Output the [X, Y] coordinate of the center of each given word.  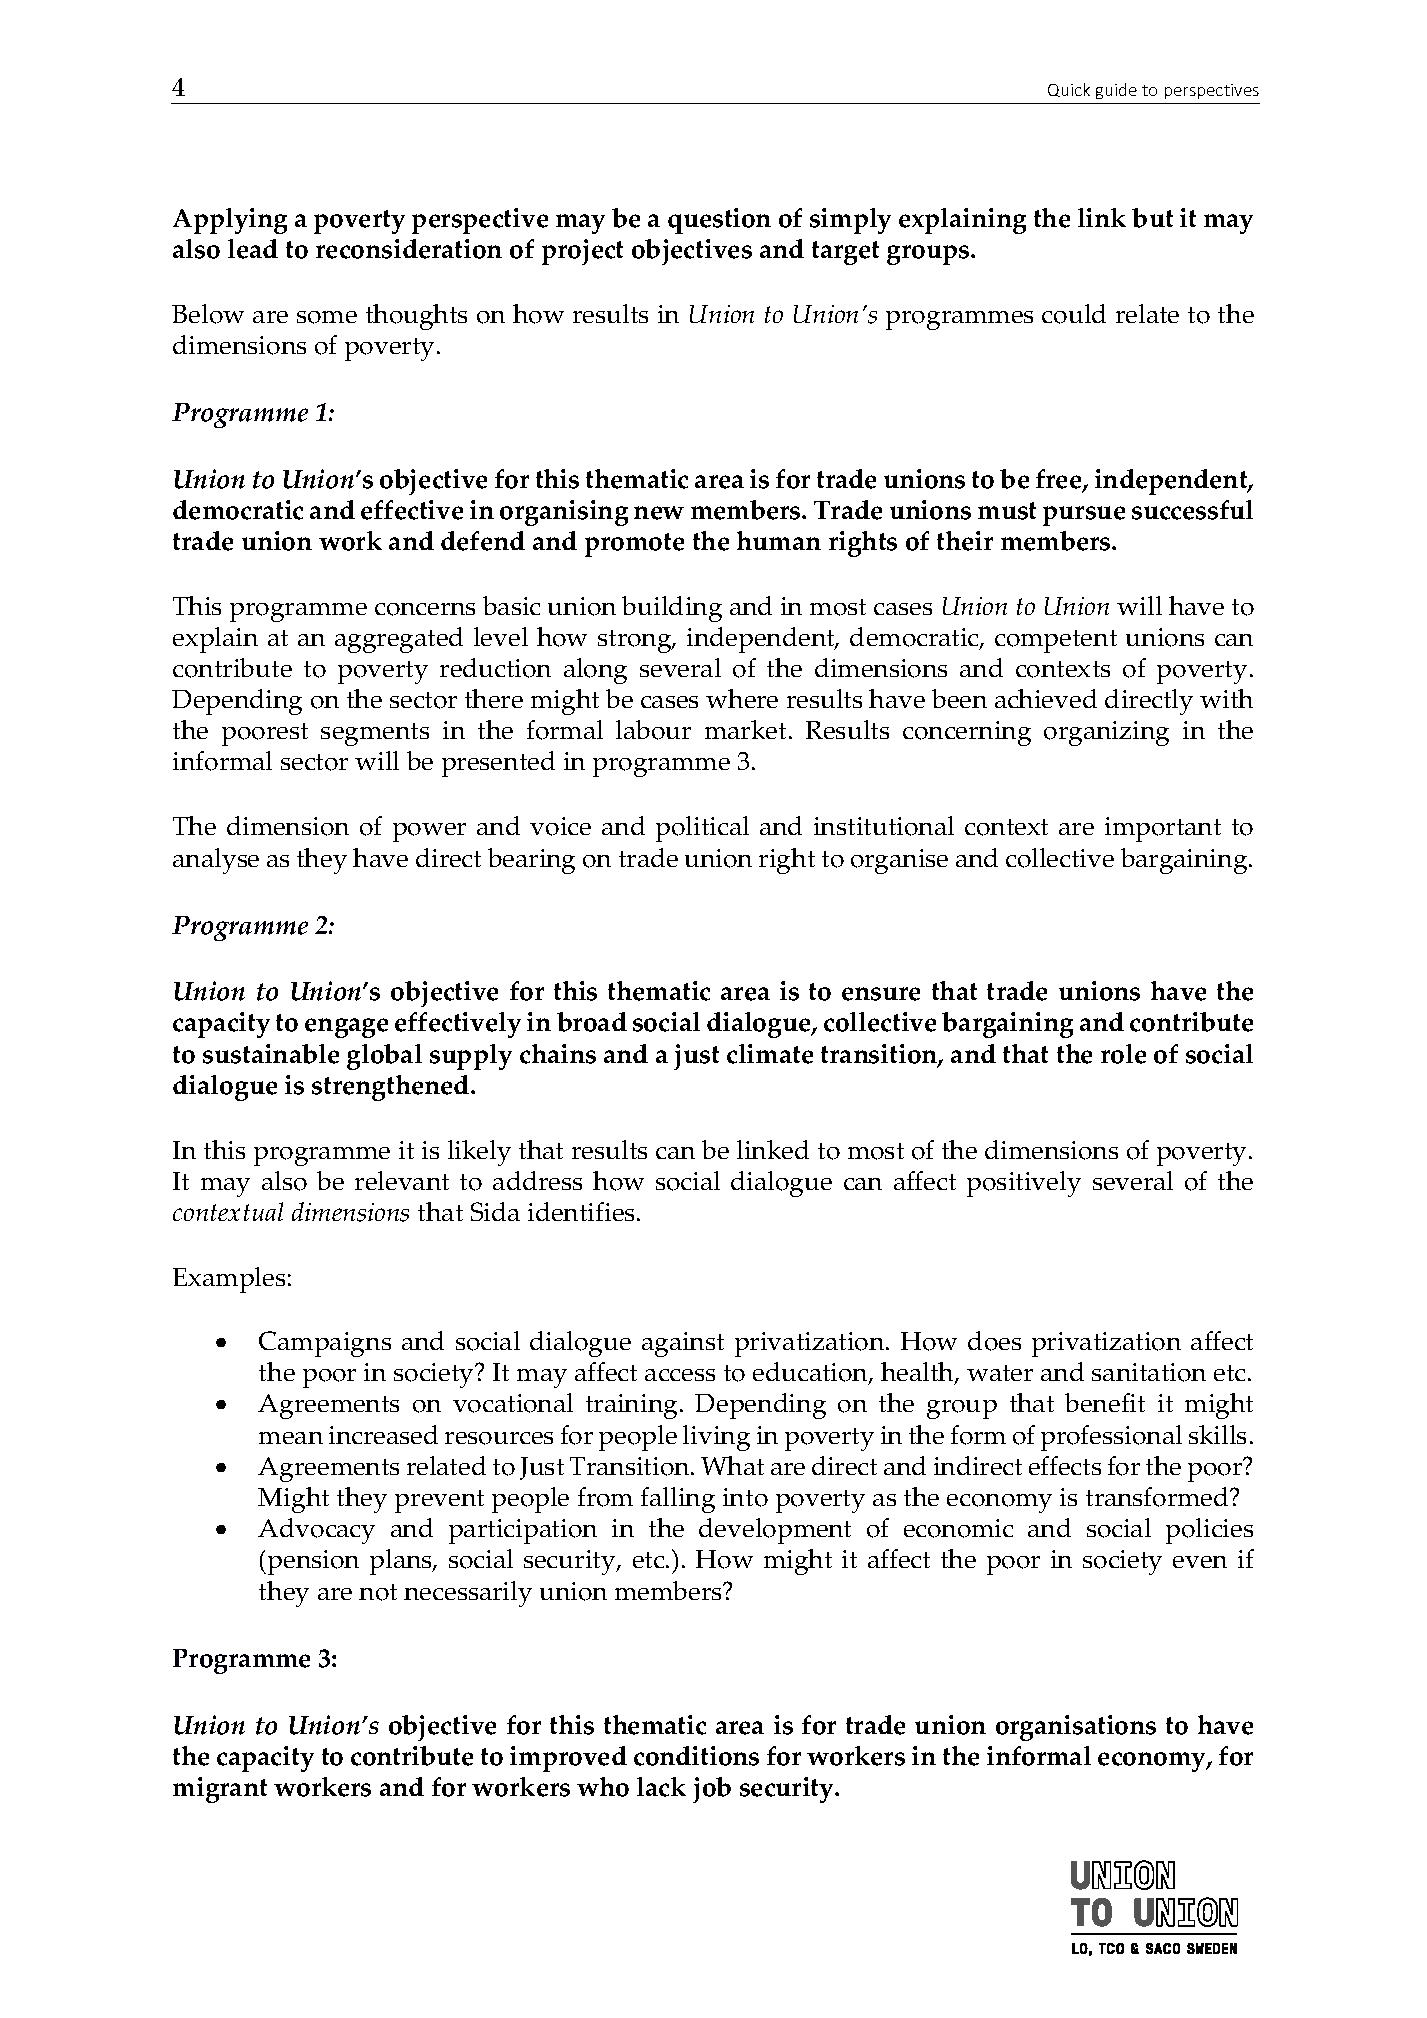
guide [1116, 91]
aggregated [399, 640]
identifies [583, 1211]
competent [1056, 641]
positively [1024, 1184]
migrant [220, 1790]
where [742, 698]
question [719, 221]
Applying [230, 221]
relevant [402, 1180]
